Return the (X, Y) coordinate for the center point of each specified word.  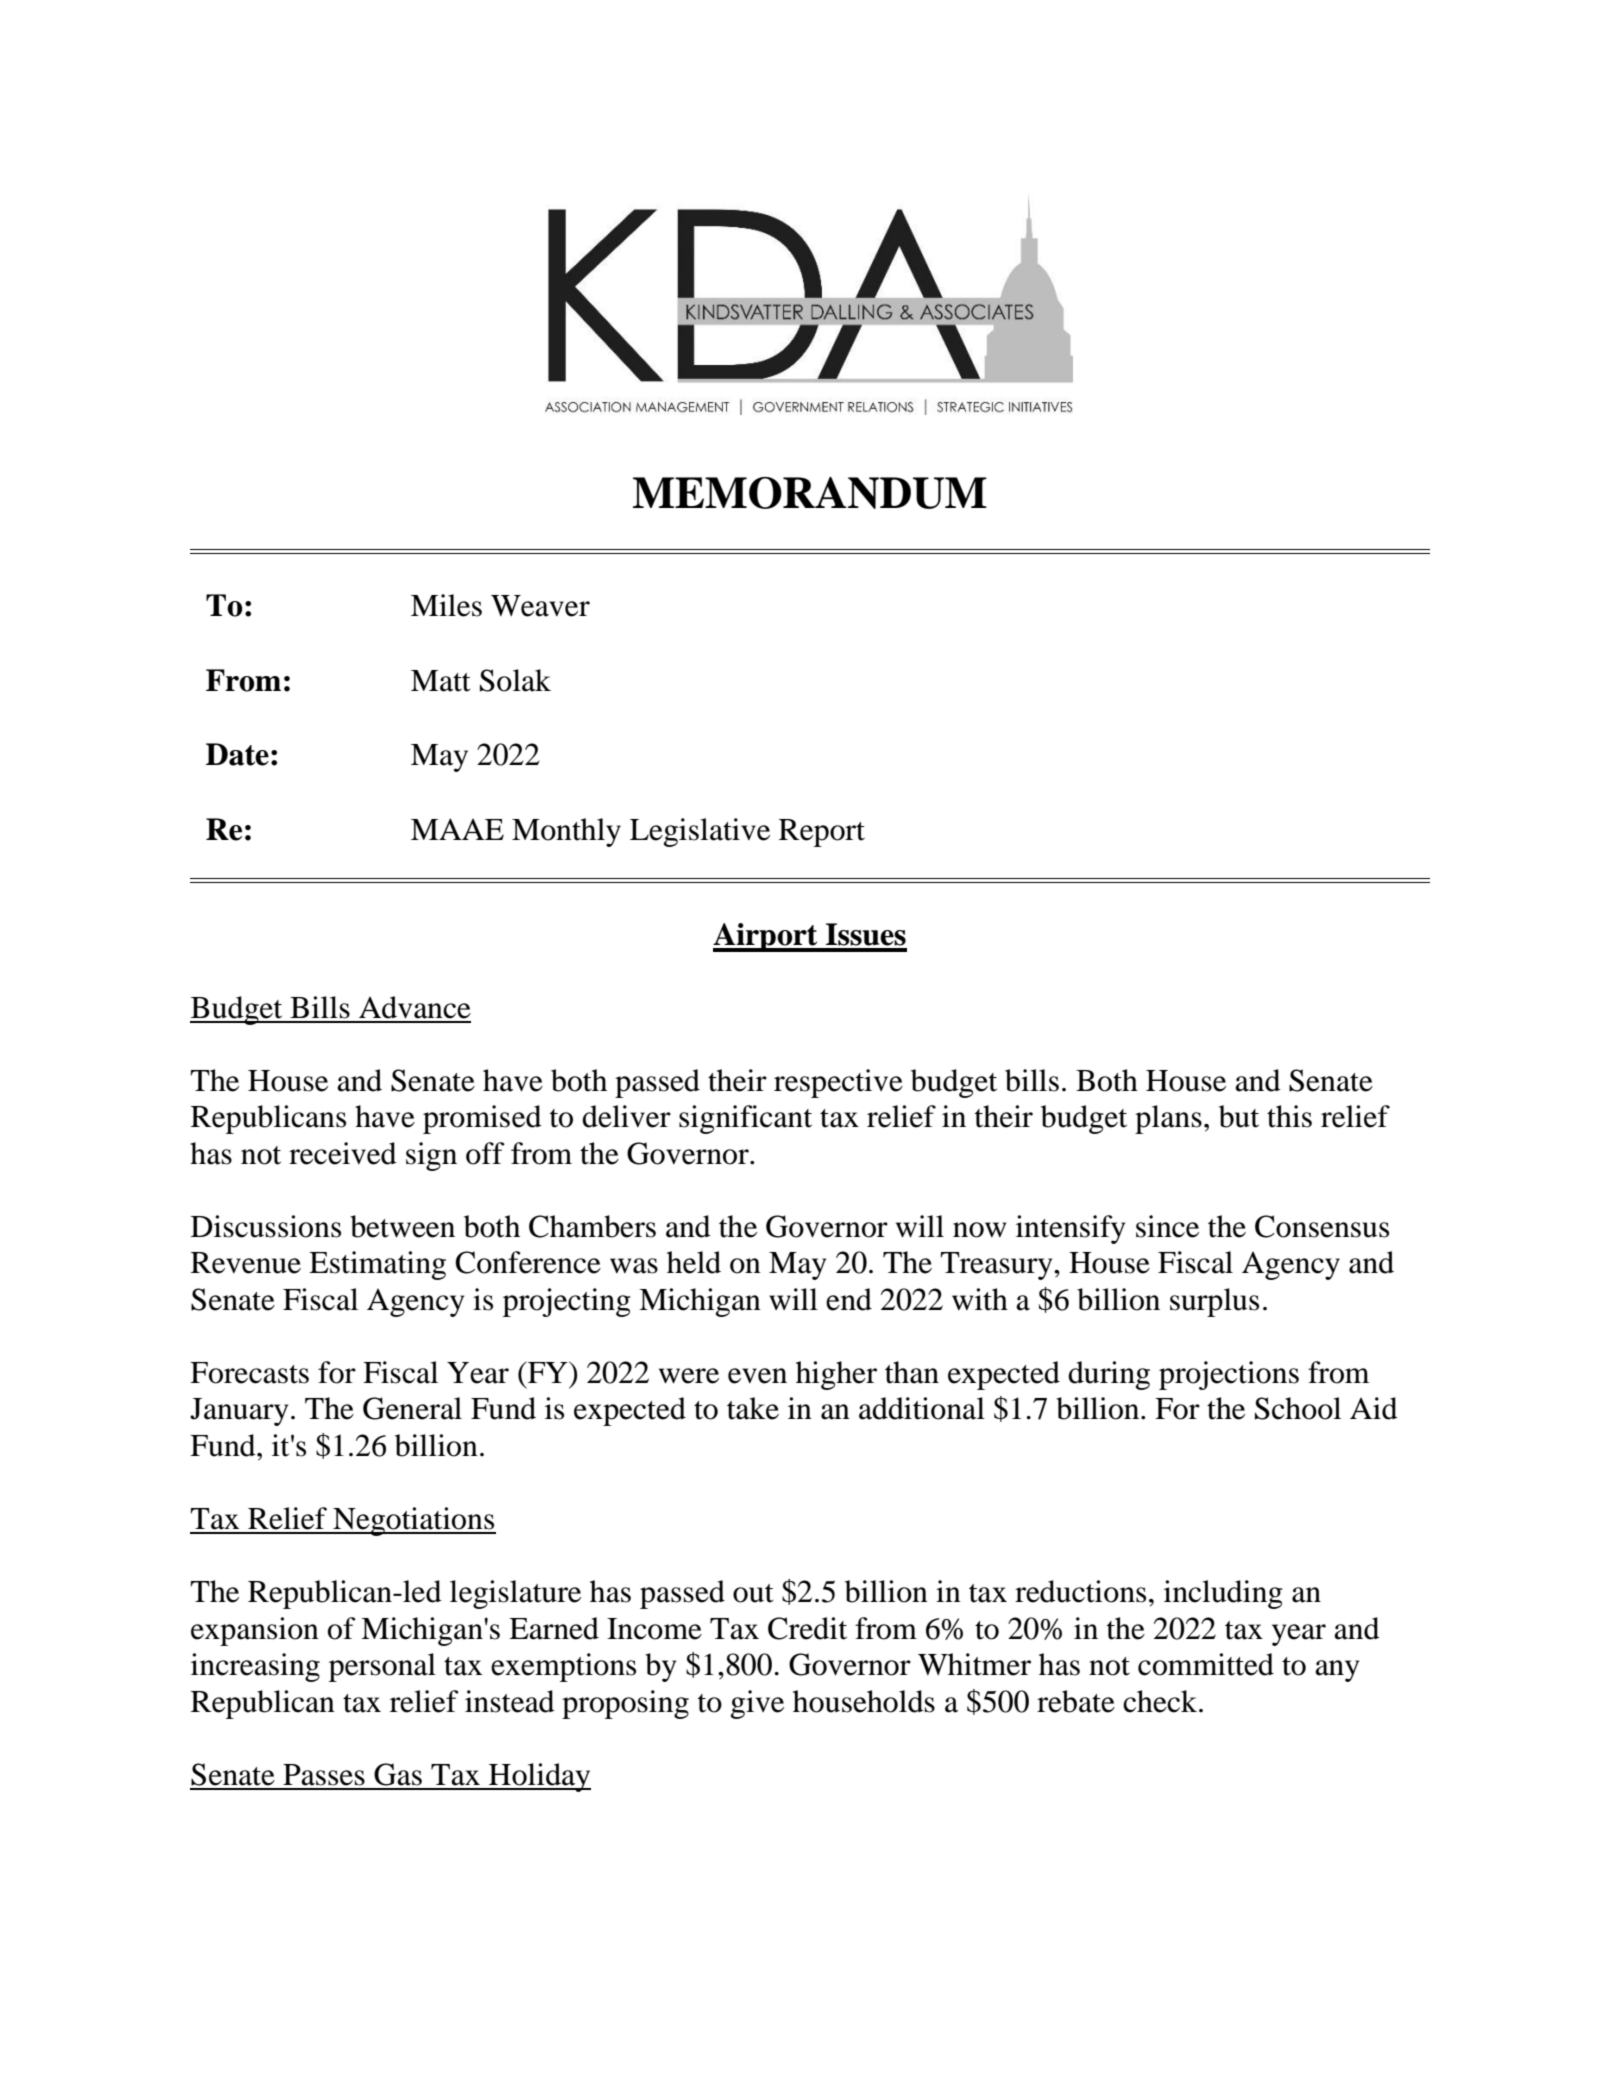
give (757, 1704)
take (753, 1408)
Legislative (700, 832)
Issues (866, 934)
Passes (324, 1775)
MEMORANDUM (810, 493)
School (1298, 1408)
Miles (446, 605)
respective (838, 1083)
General (412, 1408)
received (343, 1153)
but (1239, 1116)
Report (822, 833)
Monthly (566, 832)
